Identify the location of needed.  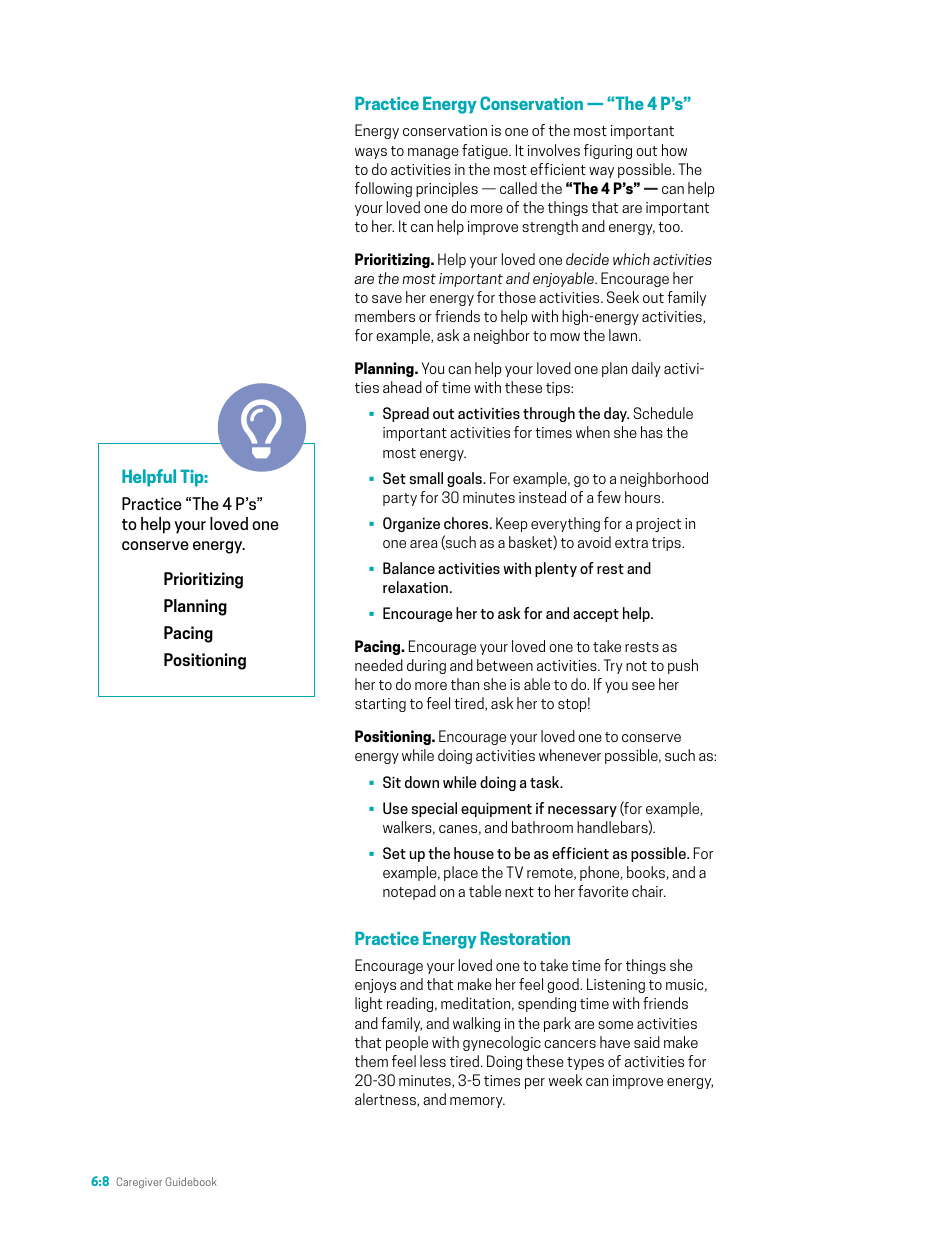
(379, 665).
